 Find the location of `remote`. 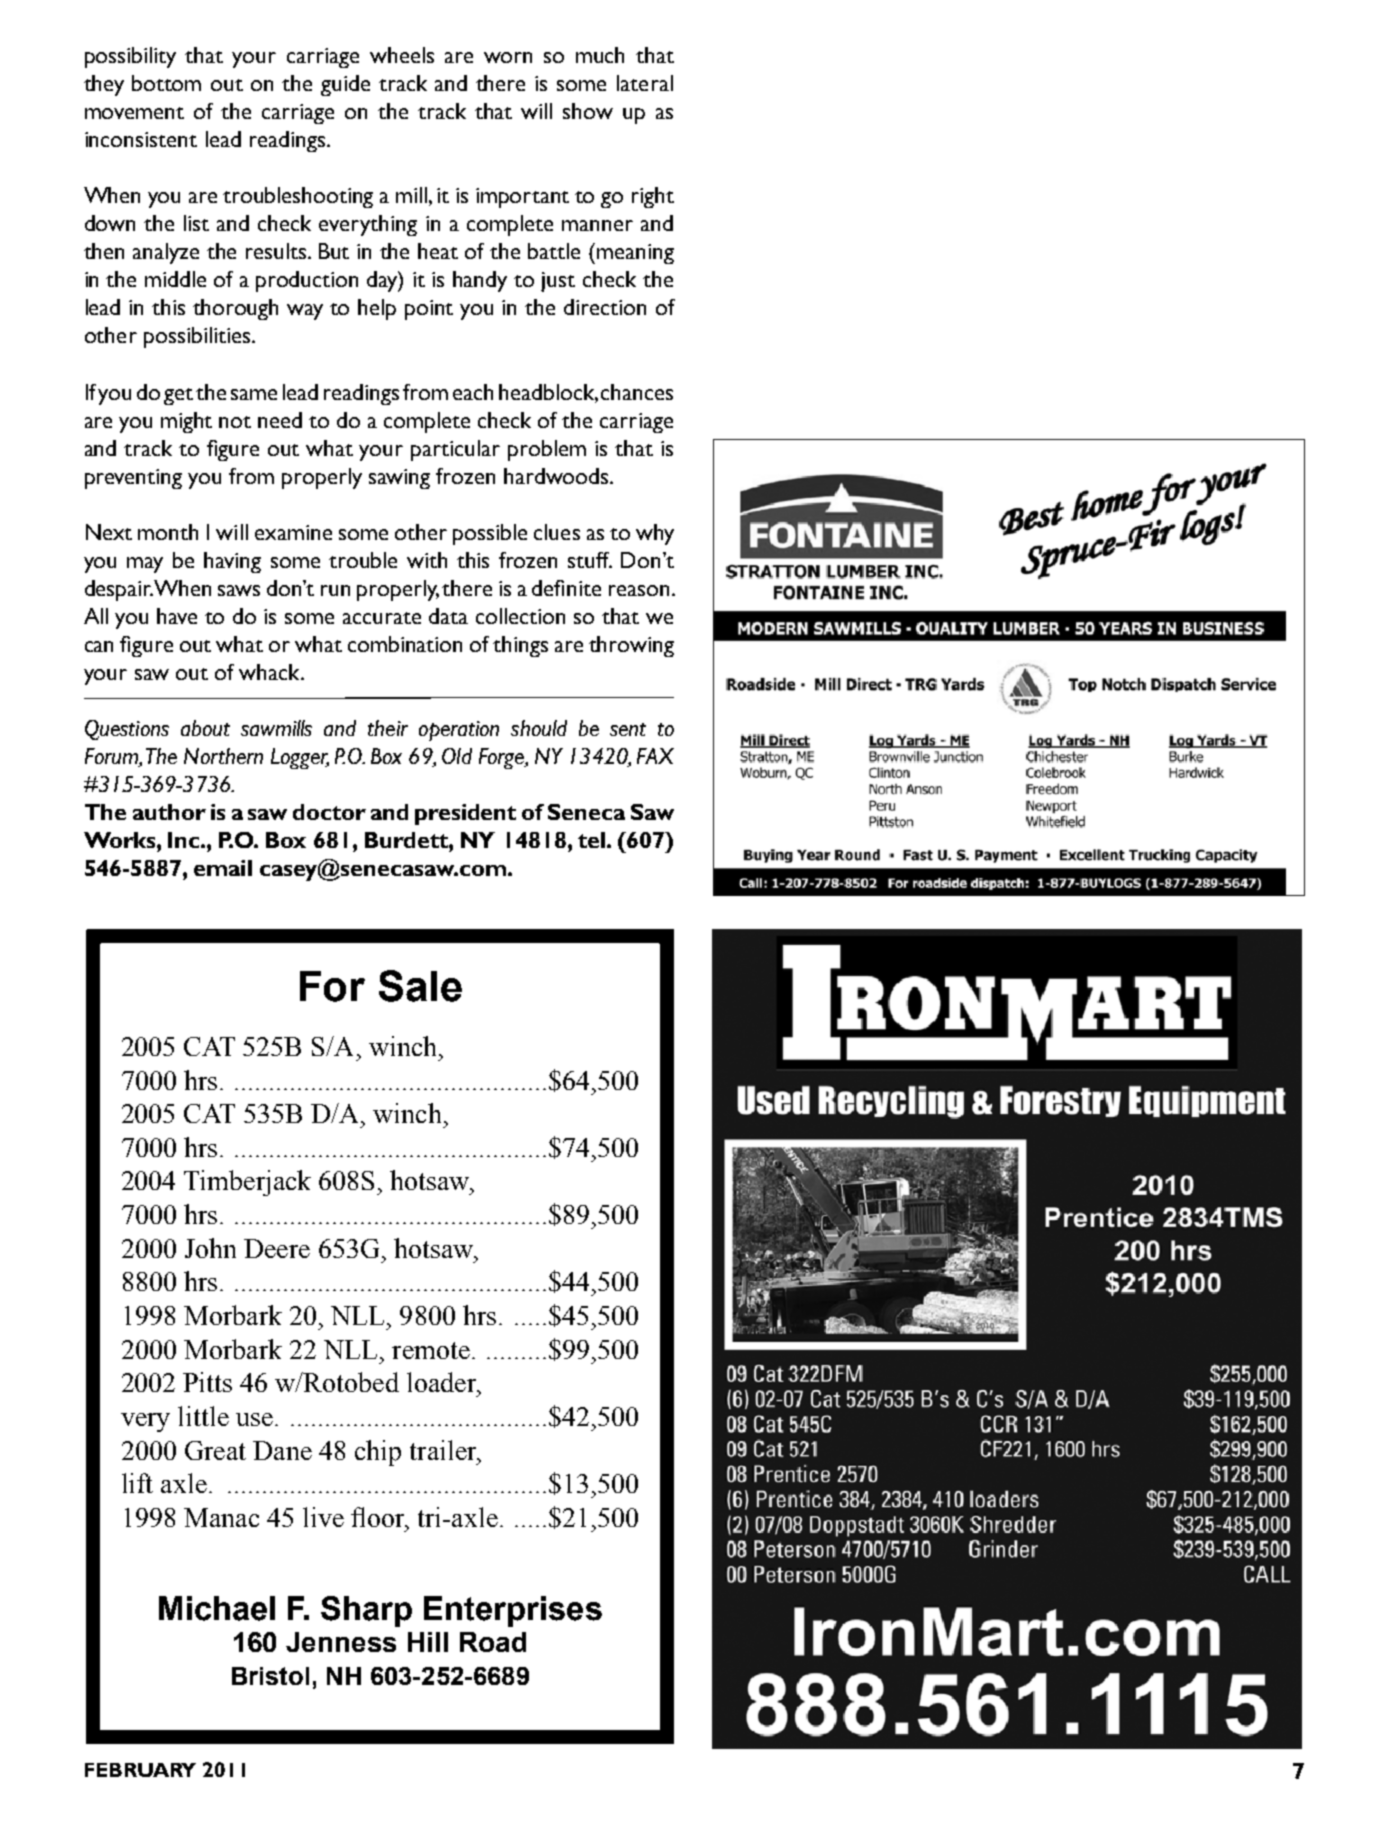

remote is located at coordinates (431, 1350).
